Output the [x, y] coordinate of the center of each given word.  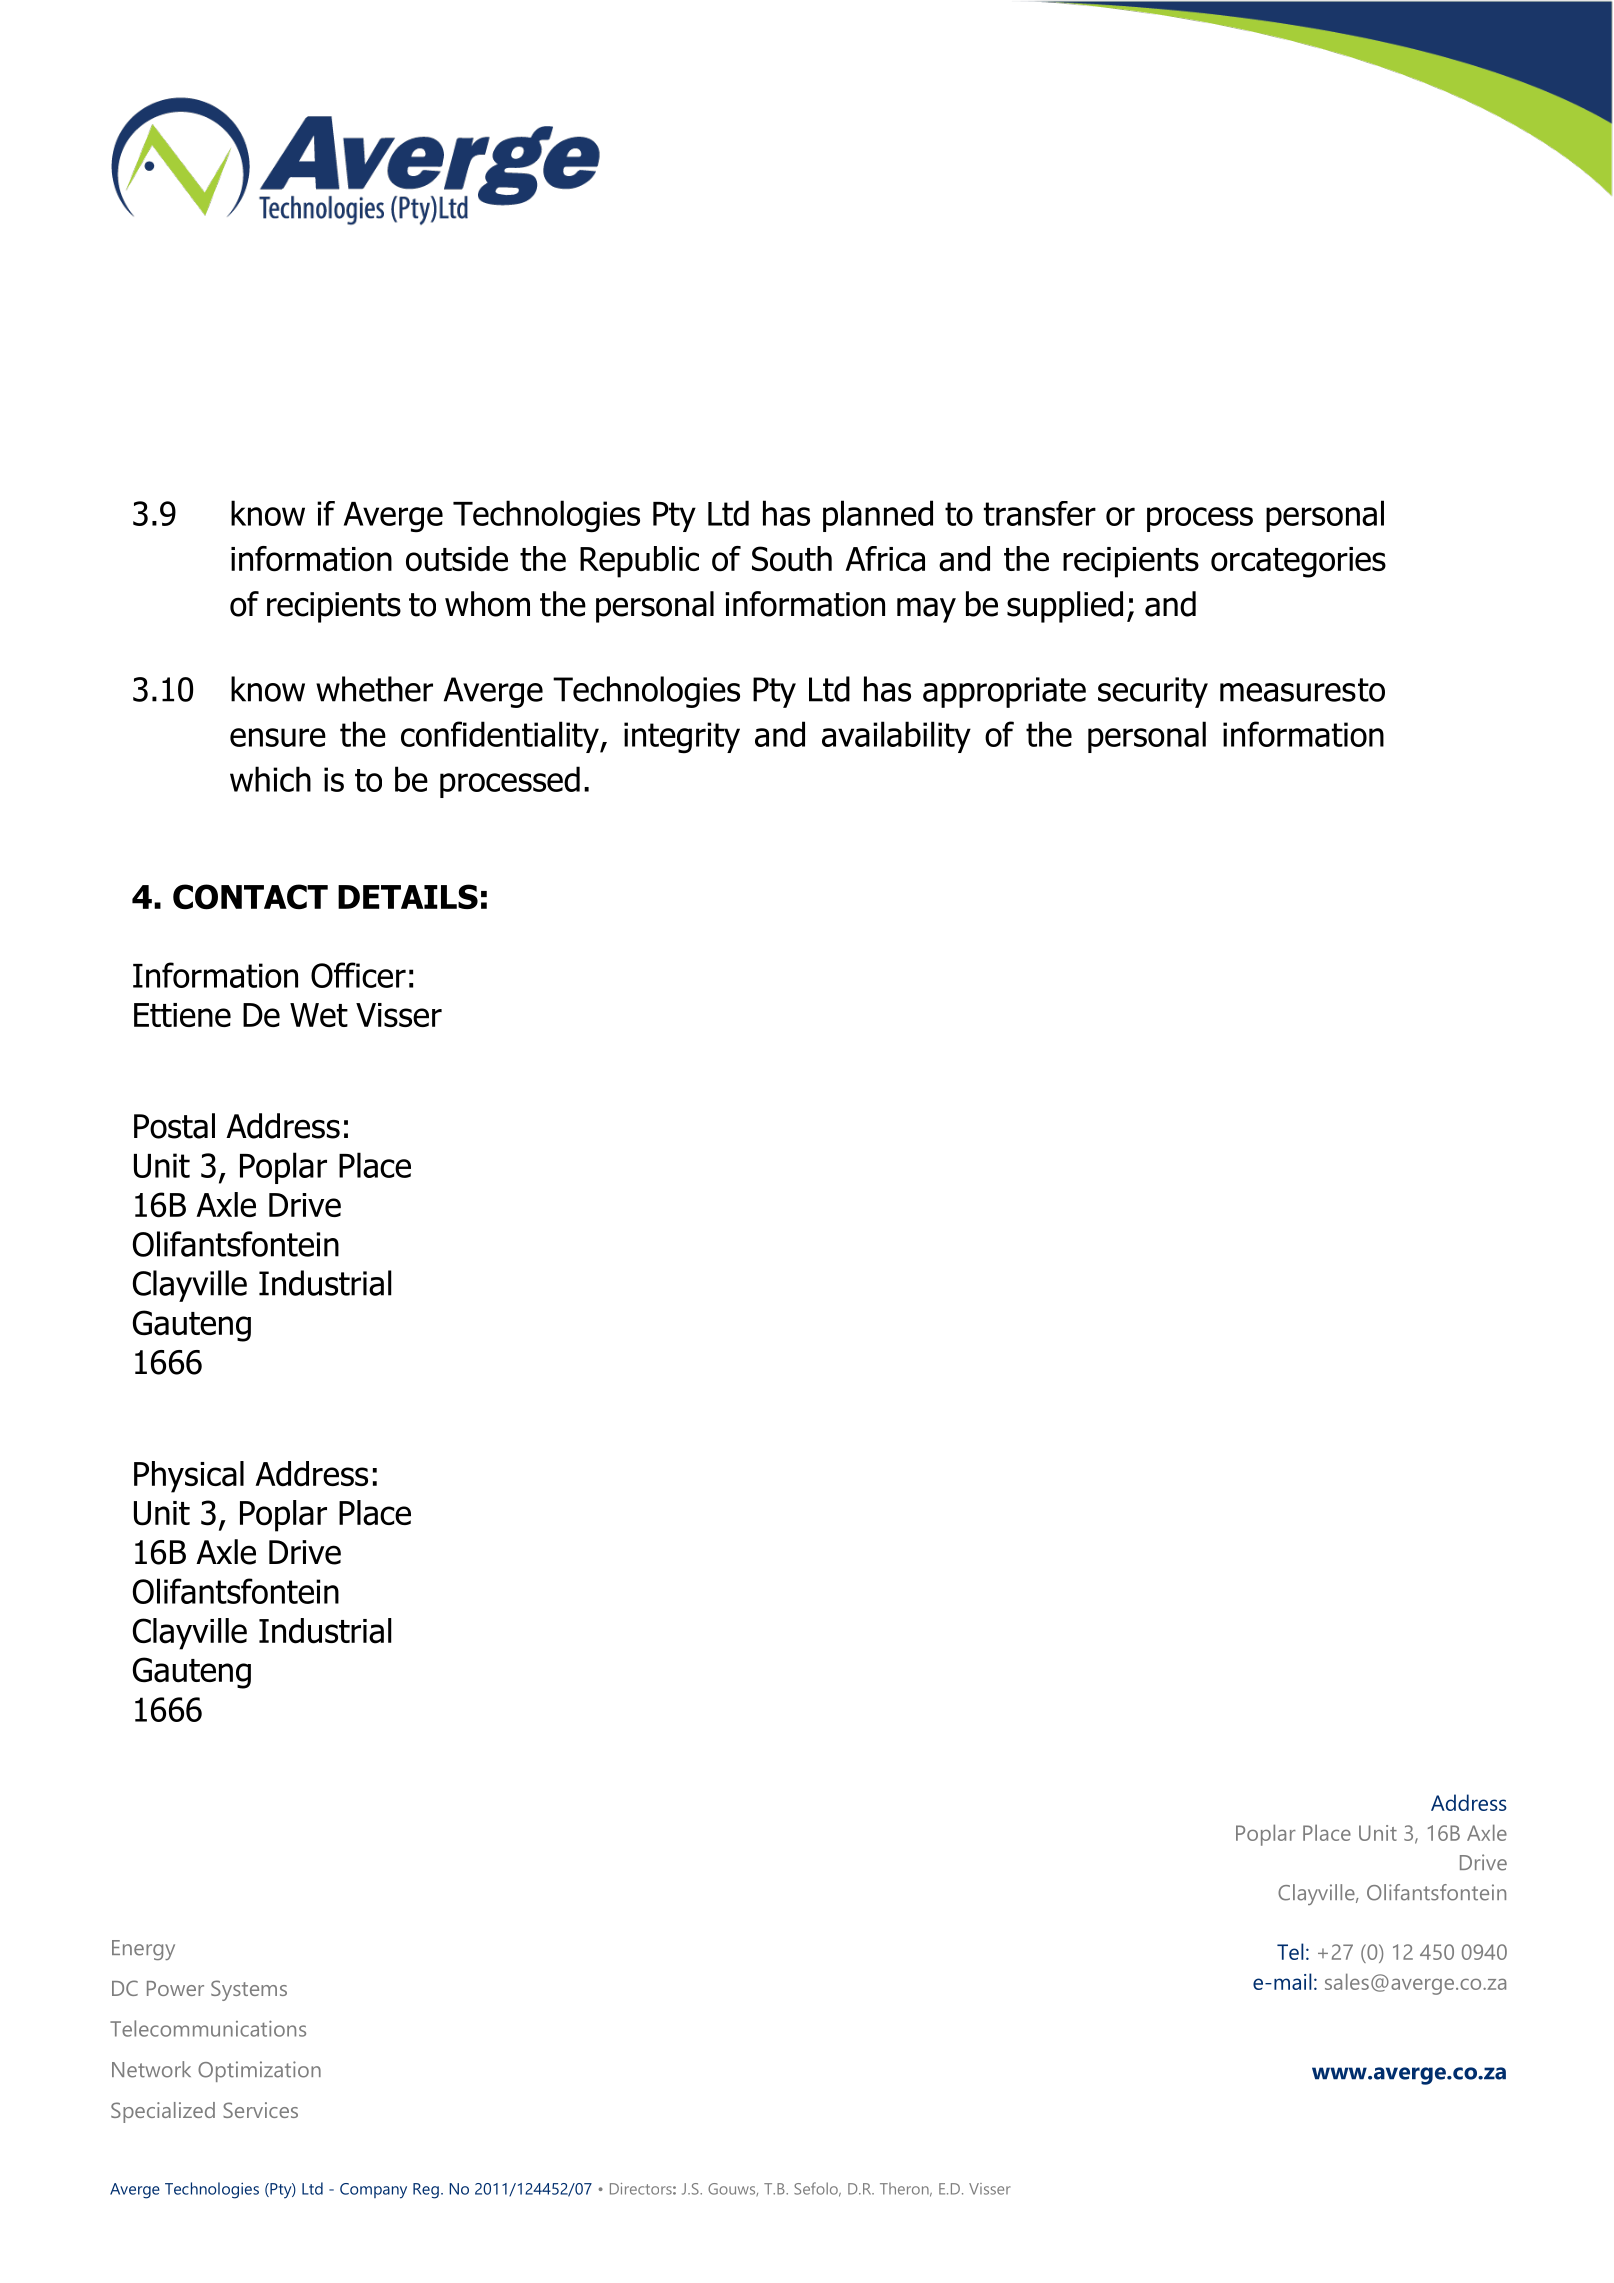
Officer [358, 975]
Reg [426, 2191]
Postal [174, 1126]
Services [260, 2110]
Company [373, 2191]
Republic [639, 562]
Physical [189, 1477]
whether [374, 689]
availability [896, 737]
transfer [1040, 513]
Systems [249, 1990]
